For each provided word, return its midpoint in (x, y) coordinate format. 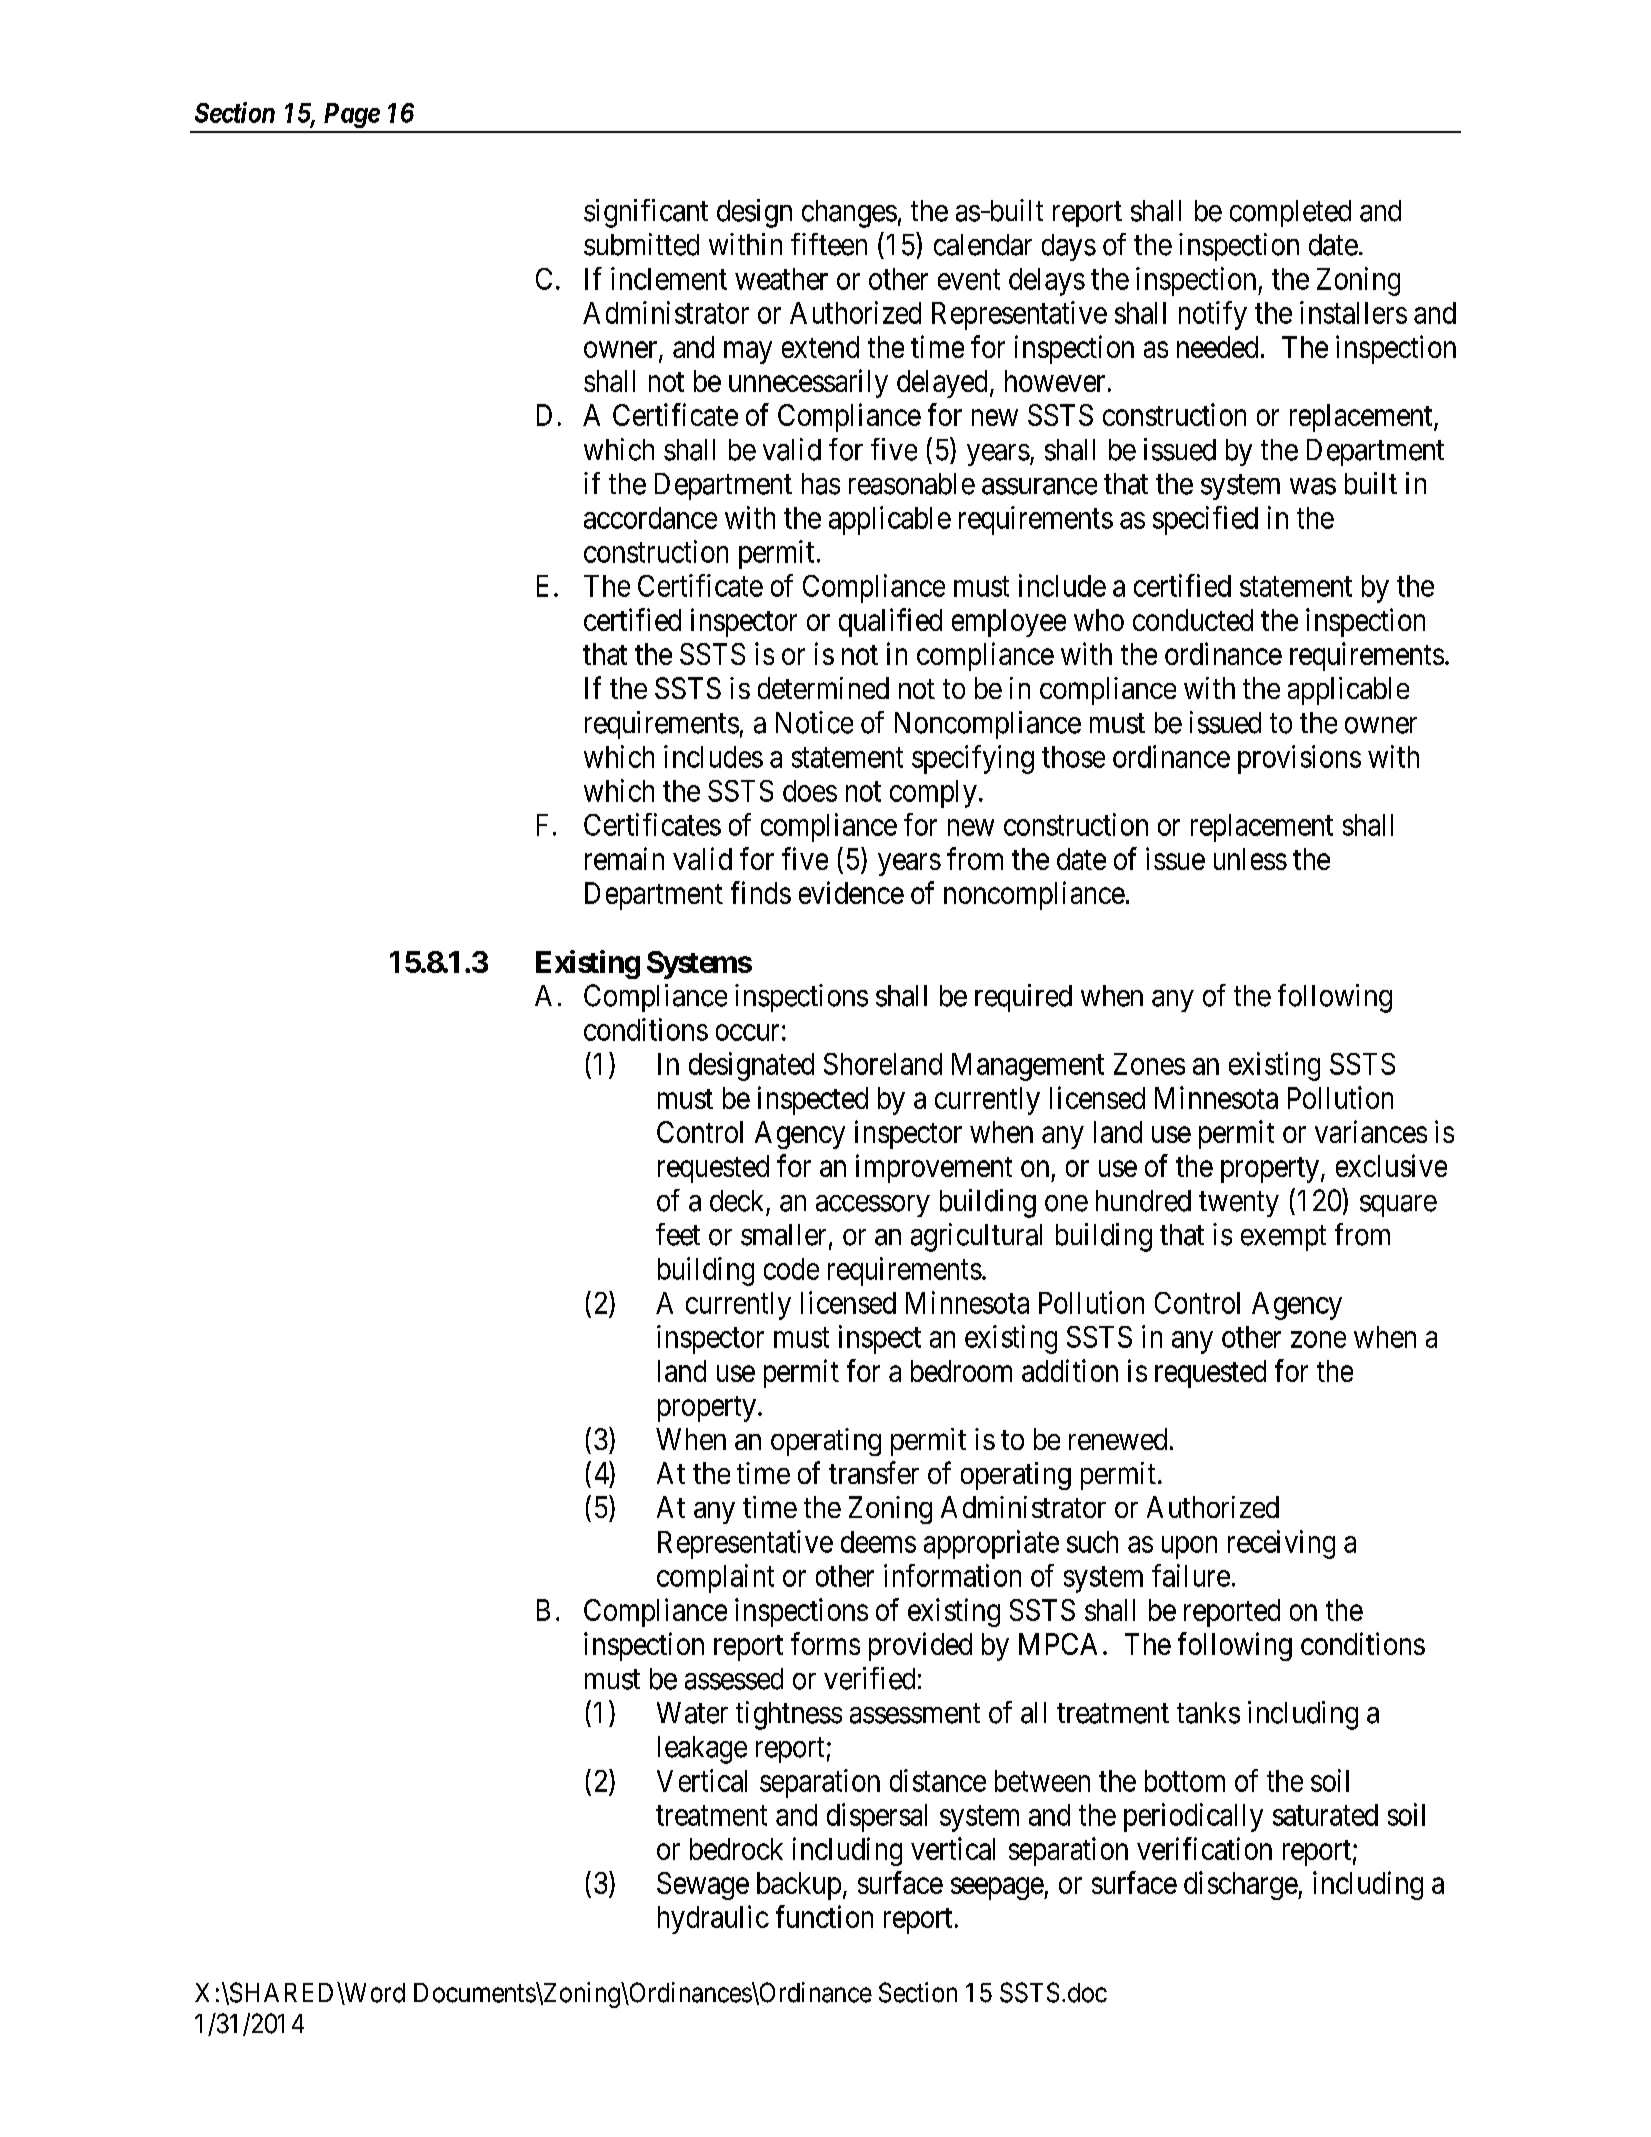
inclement (669, 278)
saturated (1325, 1815)
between (1042, 1781)
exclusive (1391, 1165)
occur (747, 1032)
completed (1290, 213)
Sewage (703, 1886)
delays (1047, 282)
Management (1028, 1067)
